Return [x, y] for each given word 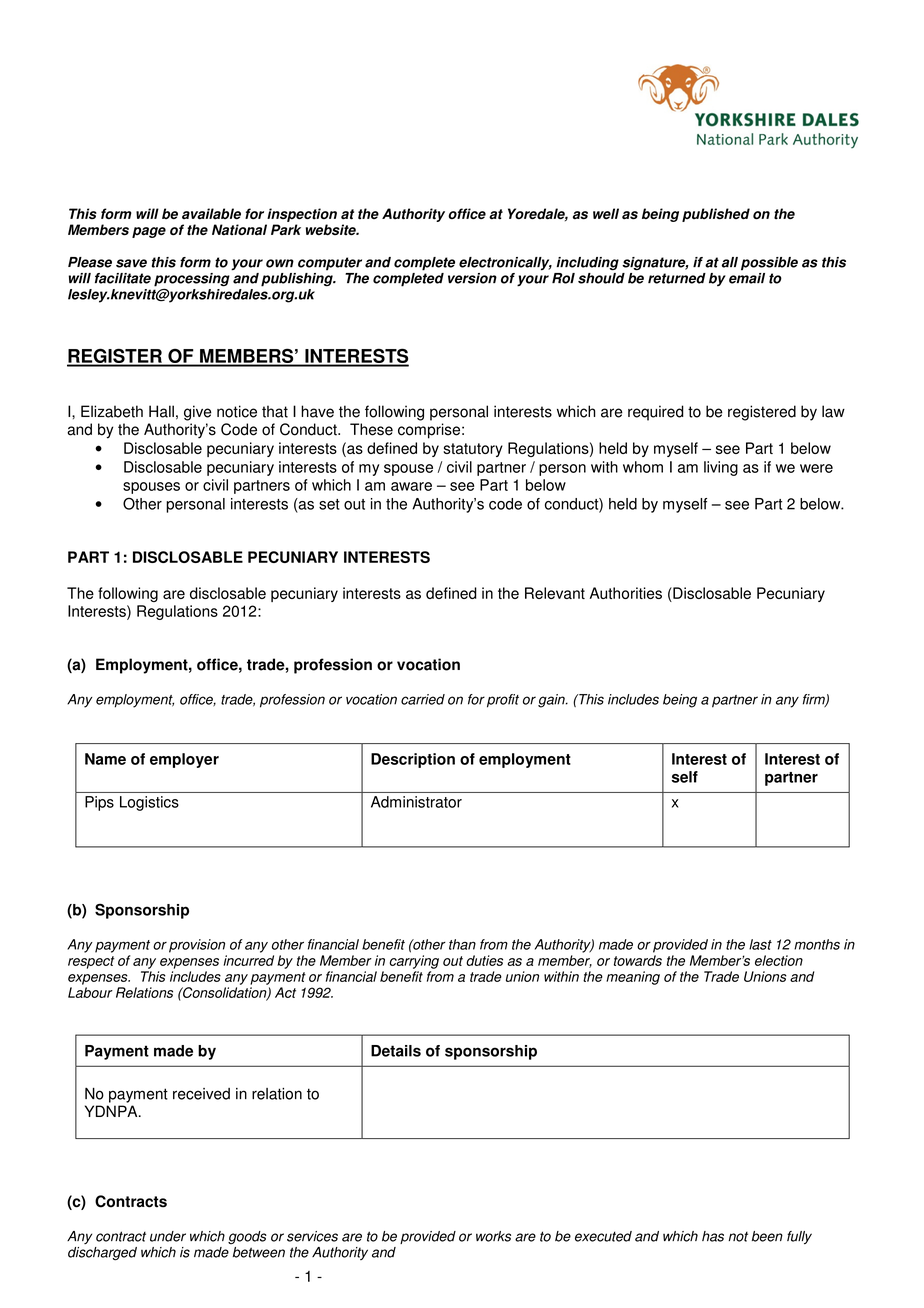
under [168, 1236]
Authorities [626, 593]
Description [413, 760]
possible [769, 264]
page [149, 232]
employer [184, 760]
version [472, 278]
